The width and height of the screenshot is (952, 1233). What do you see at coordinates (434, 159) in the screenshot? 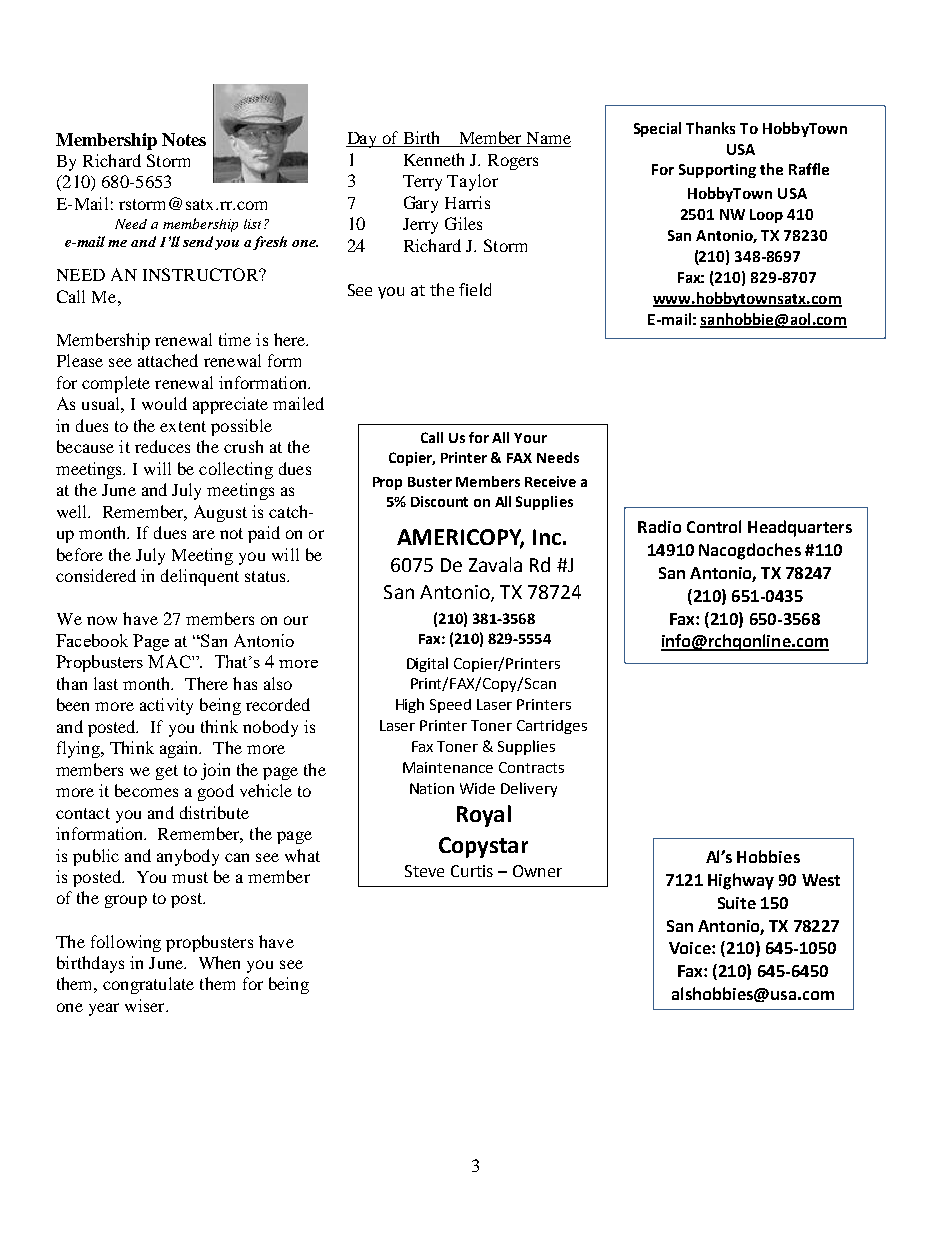
I see `Kenneth` at bounding box center [434, 159].
